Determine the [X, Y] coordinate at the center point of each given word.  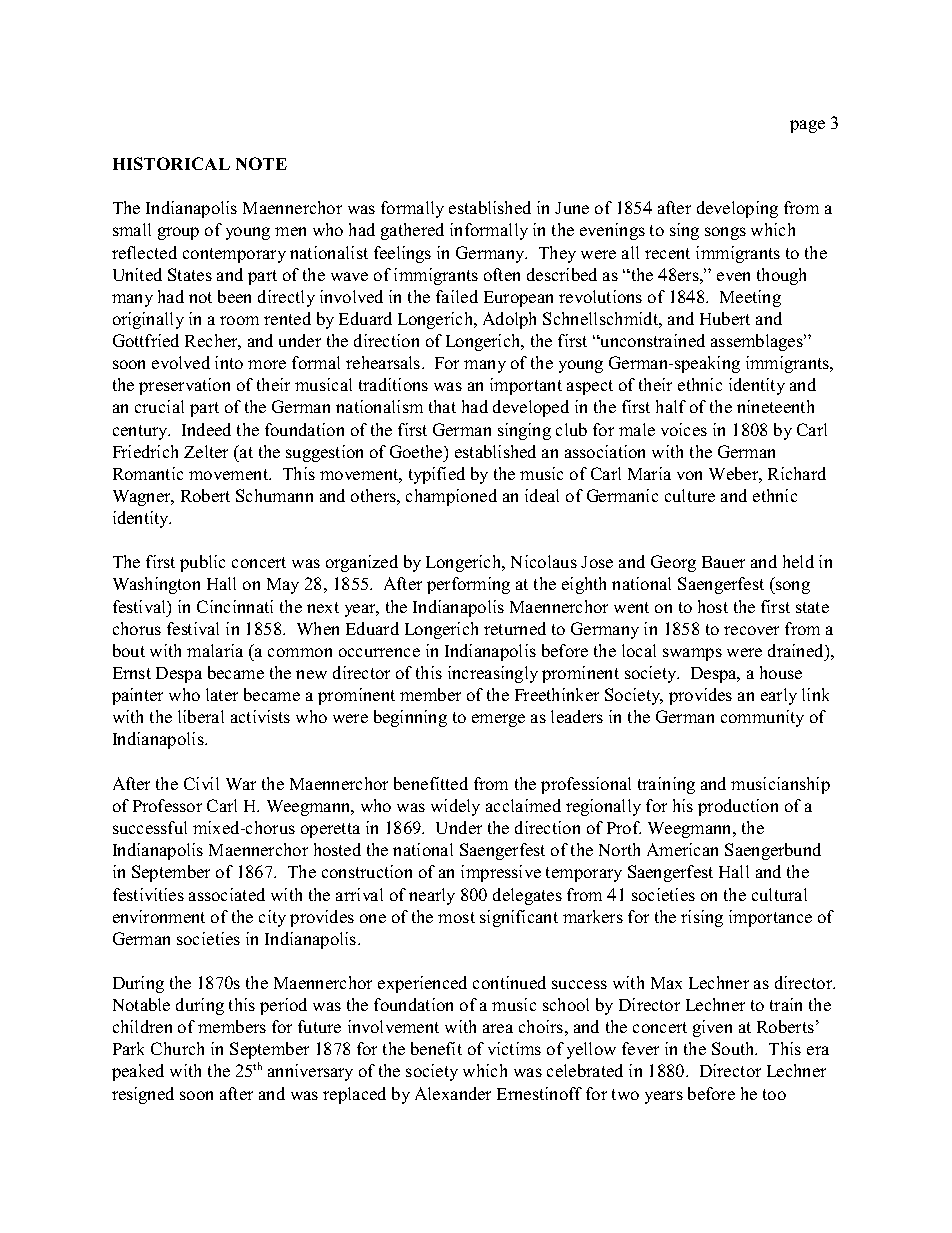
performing [468, 585]
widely [455, 807]
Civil [201, 783]
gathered [412, 231]
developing [737, 209]
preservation [184, 386]
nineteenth [775, 406]
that [442, 406]
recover [751, 630]
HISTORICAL [171, 163]
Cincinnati [235, 606]
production [738, 807]
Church [177, 1048]
